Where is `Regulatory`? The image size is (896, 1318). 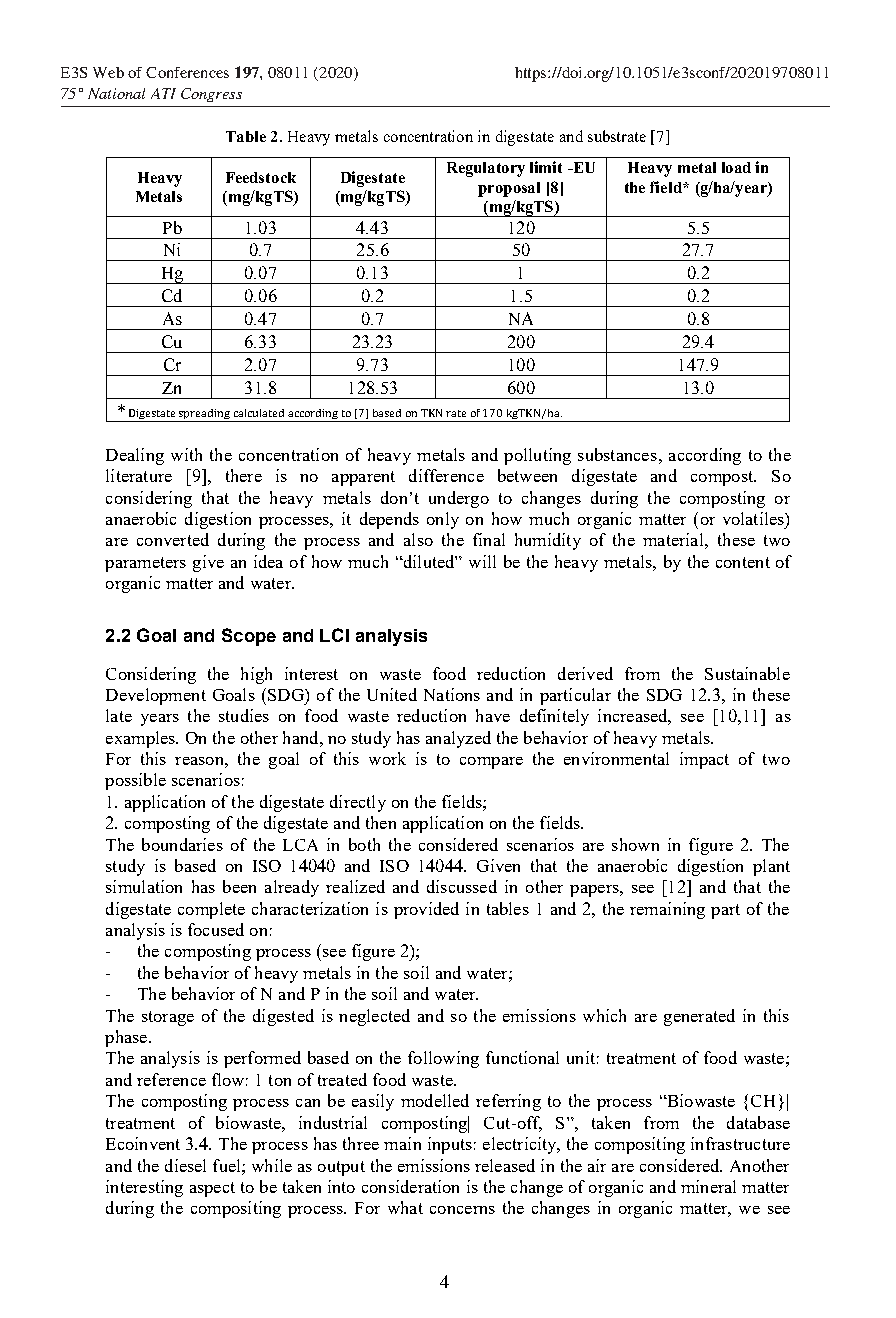 Regulatory is located at coordinates (486, 169).
